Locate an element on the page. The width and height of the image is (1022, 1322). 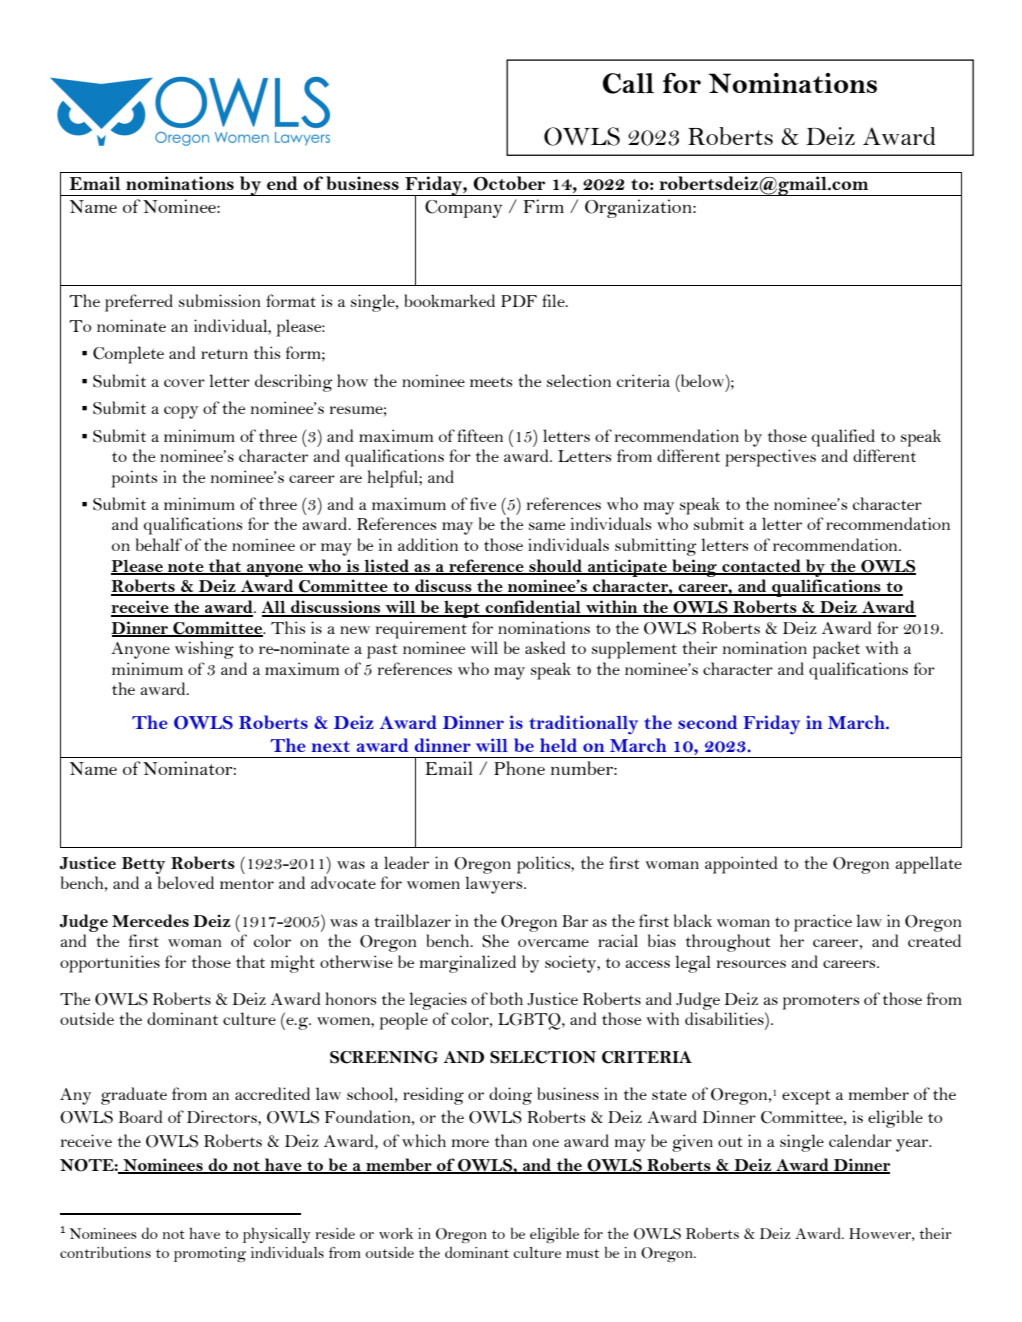
beloved is located at coordinates (186, 882).
